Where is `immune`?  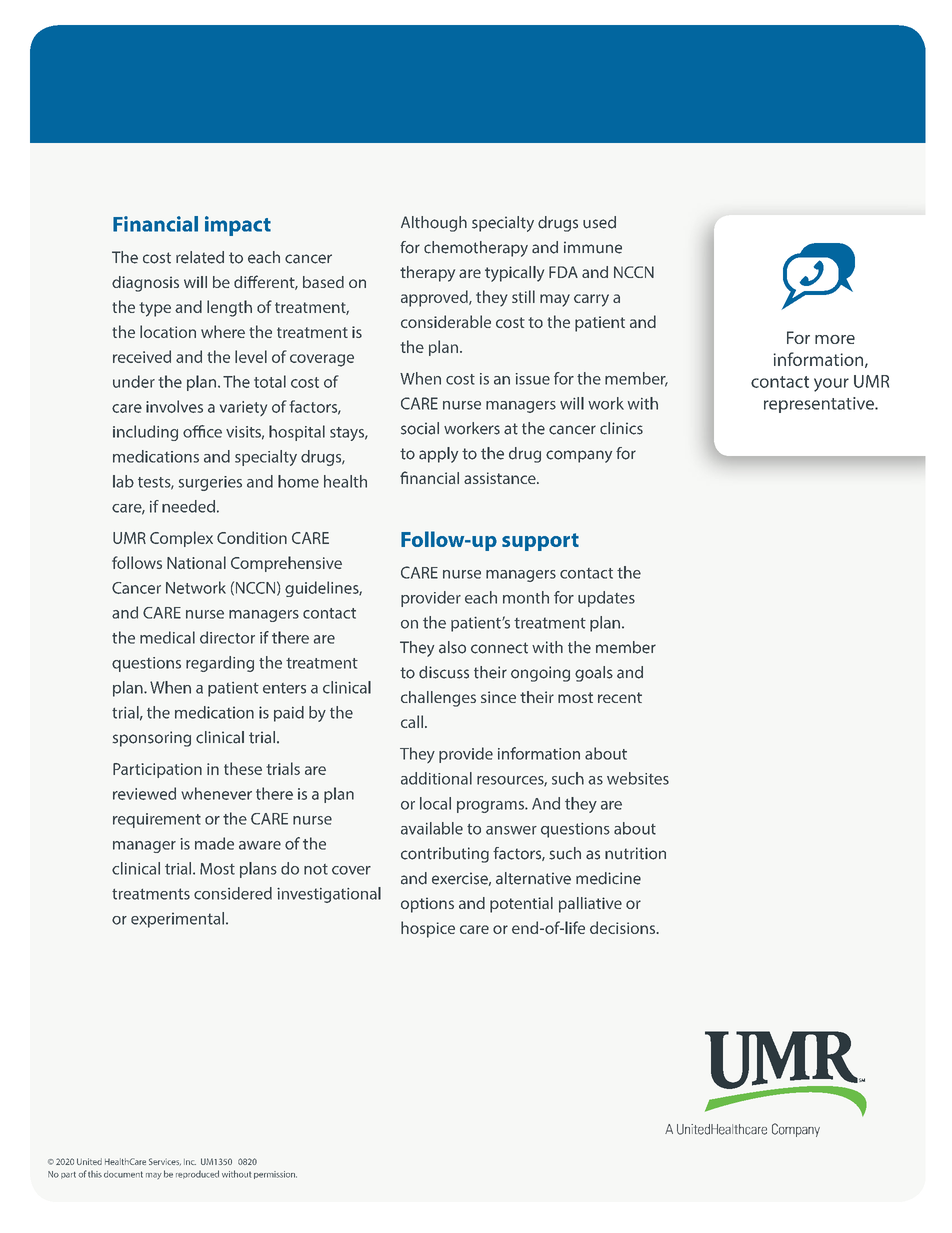
immune is located at coordinates (593, 247).
